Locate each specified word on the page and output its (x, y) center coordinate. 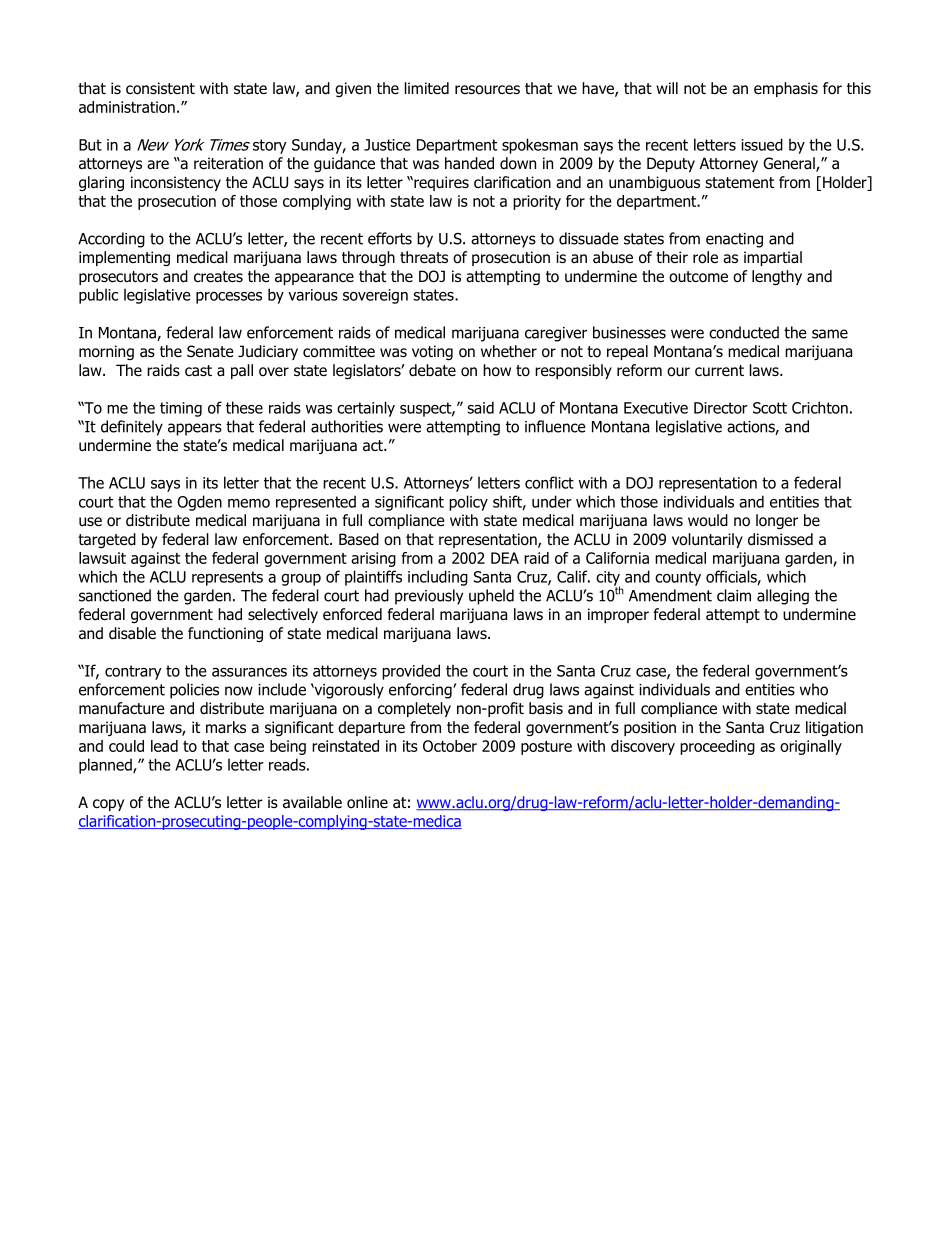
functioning (225, 634)
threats (424, 257)
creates (218, 277)
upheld (491, 597)
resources (487, 90)
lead (164, 746)
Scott (770, 408)
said (480, 407)
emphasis (786, 89)
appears (195, 429)
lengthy (777, 277)
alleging (783, 597)
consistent (160, 88)
